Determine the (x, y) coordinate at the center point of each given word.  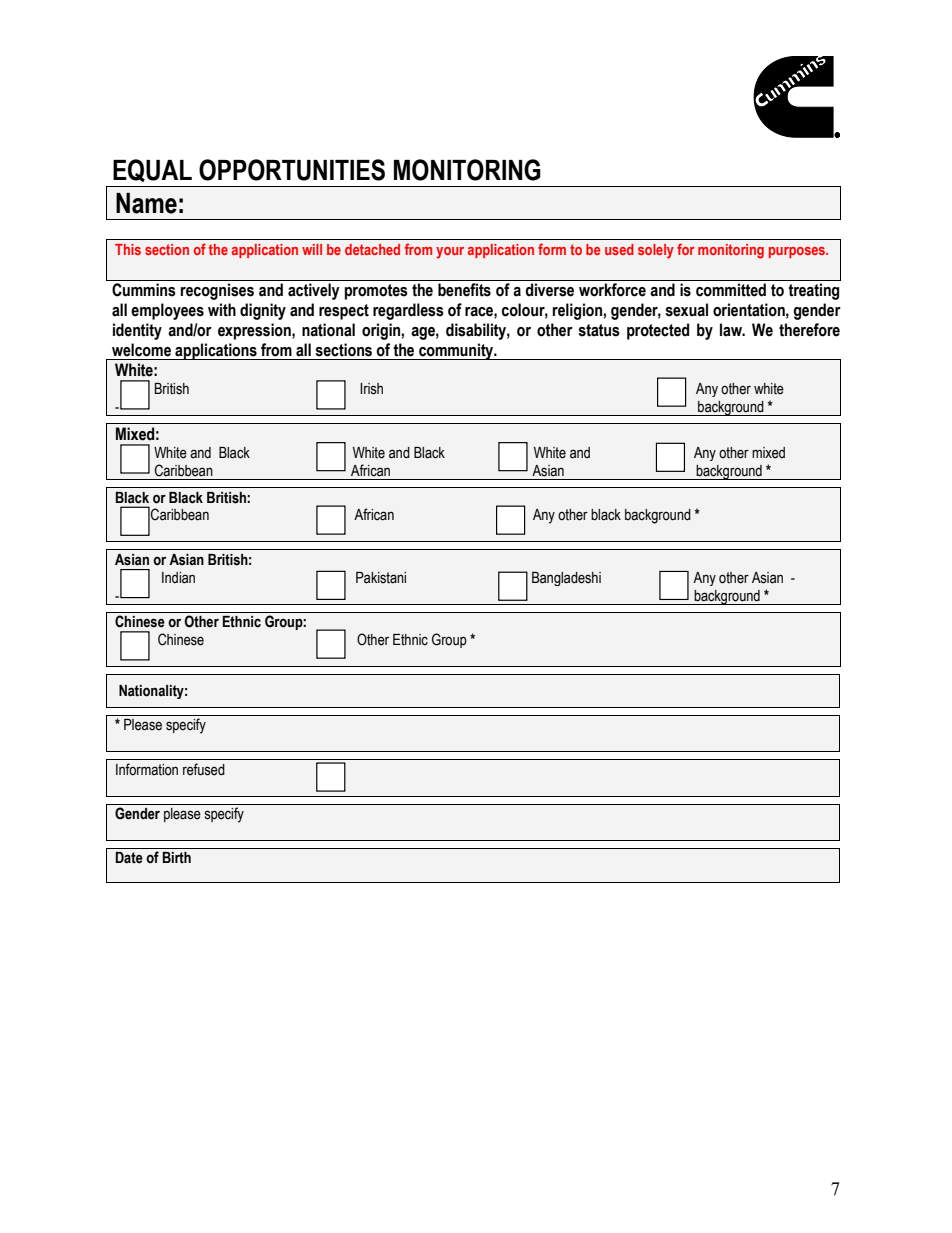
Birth (176, 858)
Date (129, 858)
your (450, 253)
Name (146, 203)
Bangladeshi (566, 579)
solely (656, 251)
